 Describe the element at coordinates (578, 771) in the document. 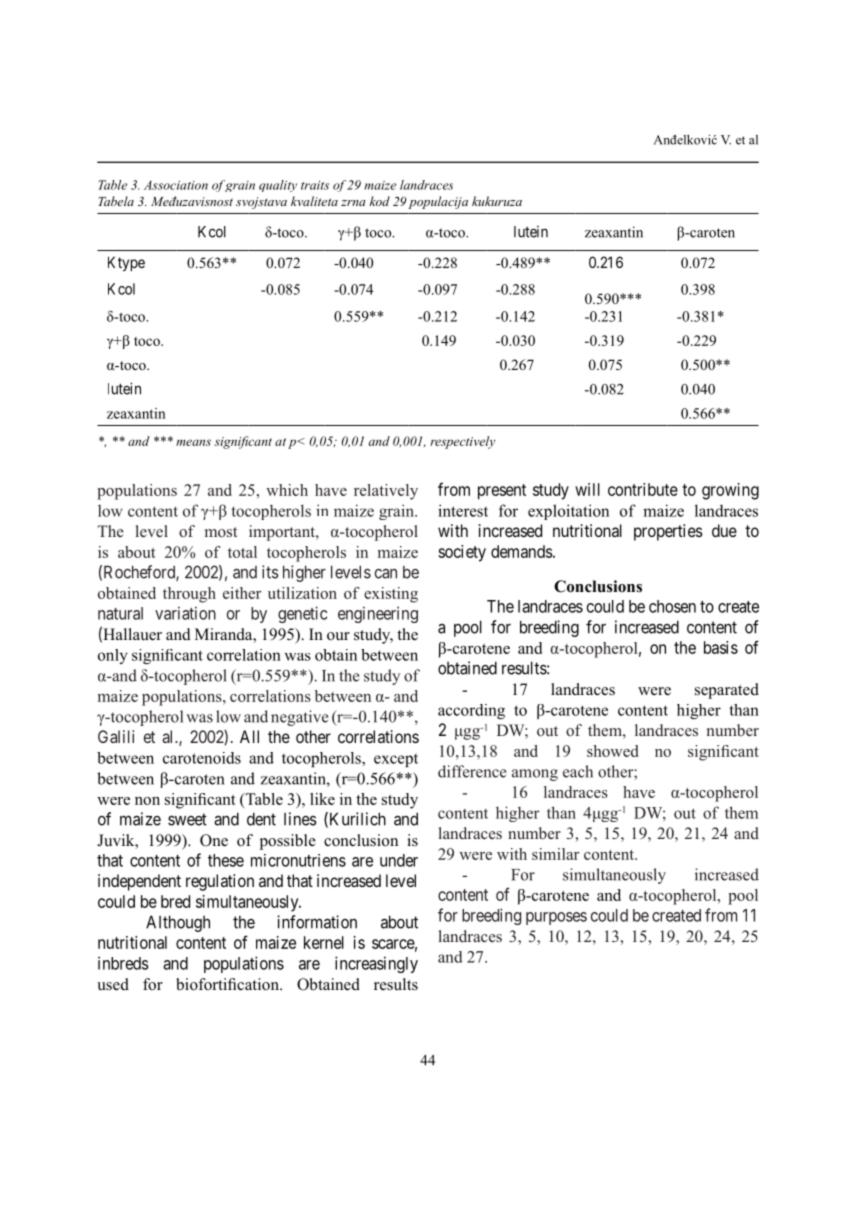

I see `each` at that location.
